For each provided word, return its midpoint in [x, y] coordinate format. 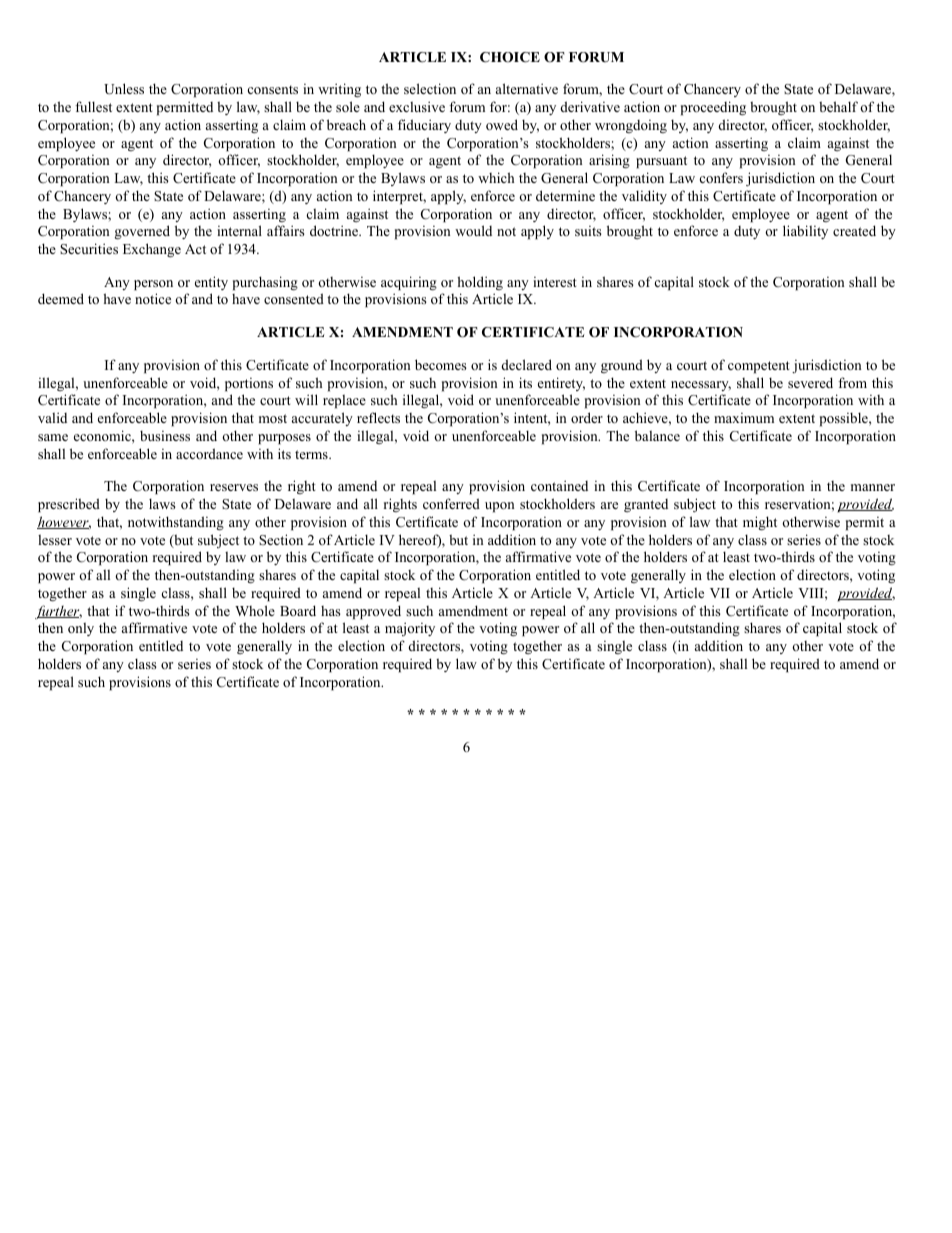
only [81, 629]
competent [759, 367]
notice [153, 298]
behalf [838, 106]
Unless [124, 89]
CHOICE [510, 57]
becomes [441, 364]
